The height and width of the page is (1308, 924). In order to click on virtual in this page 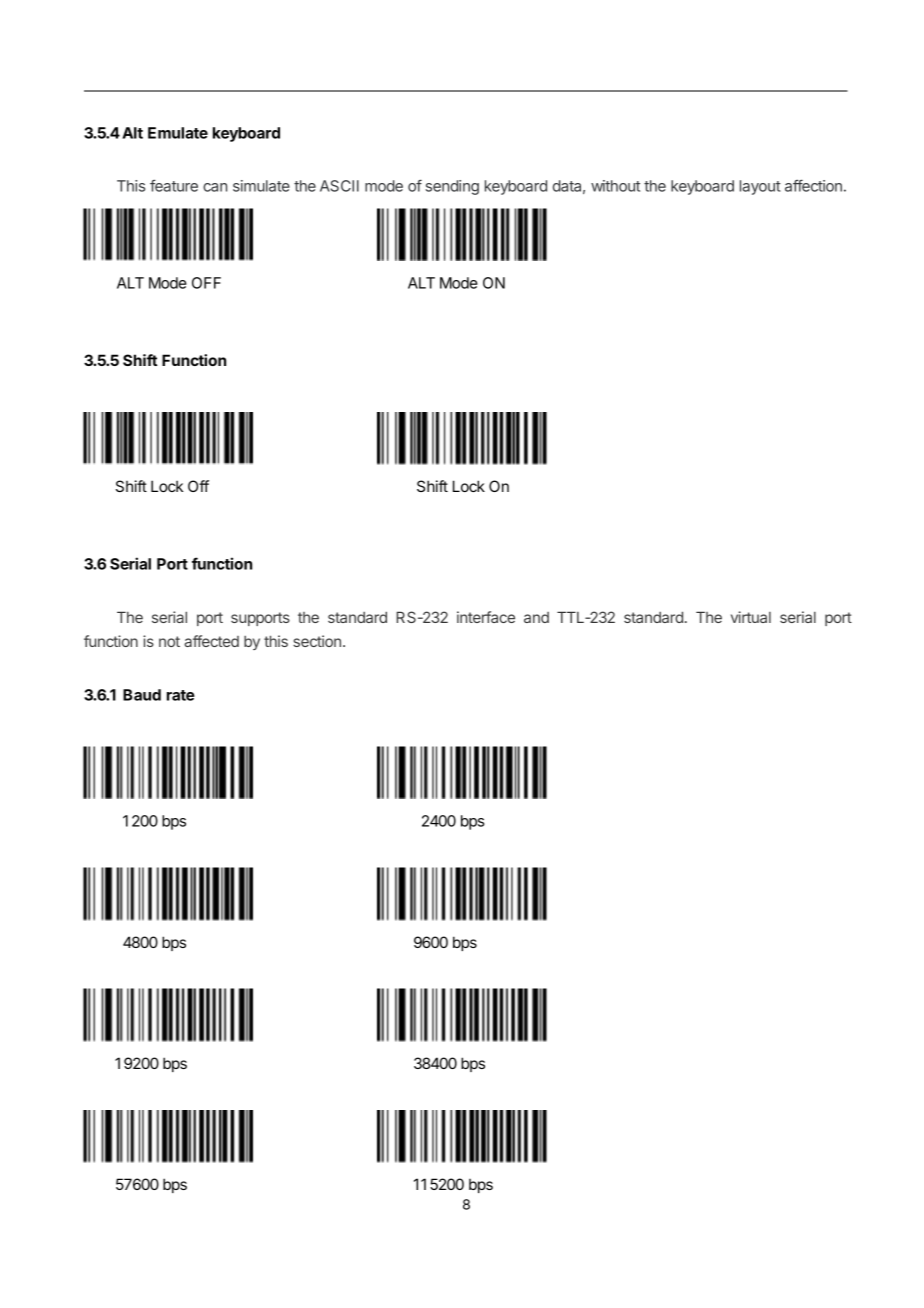, I will do `click(751, 617)`.
